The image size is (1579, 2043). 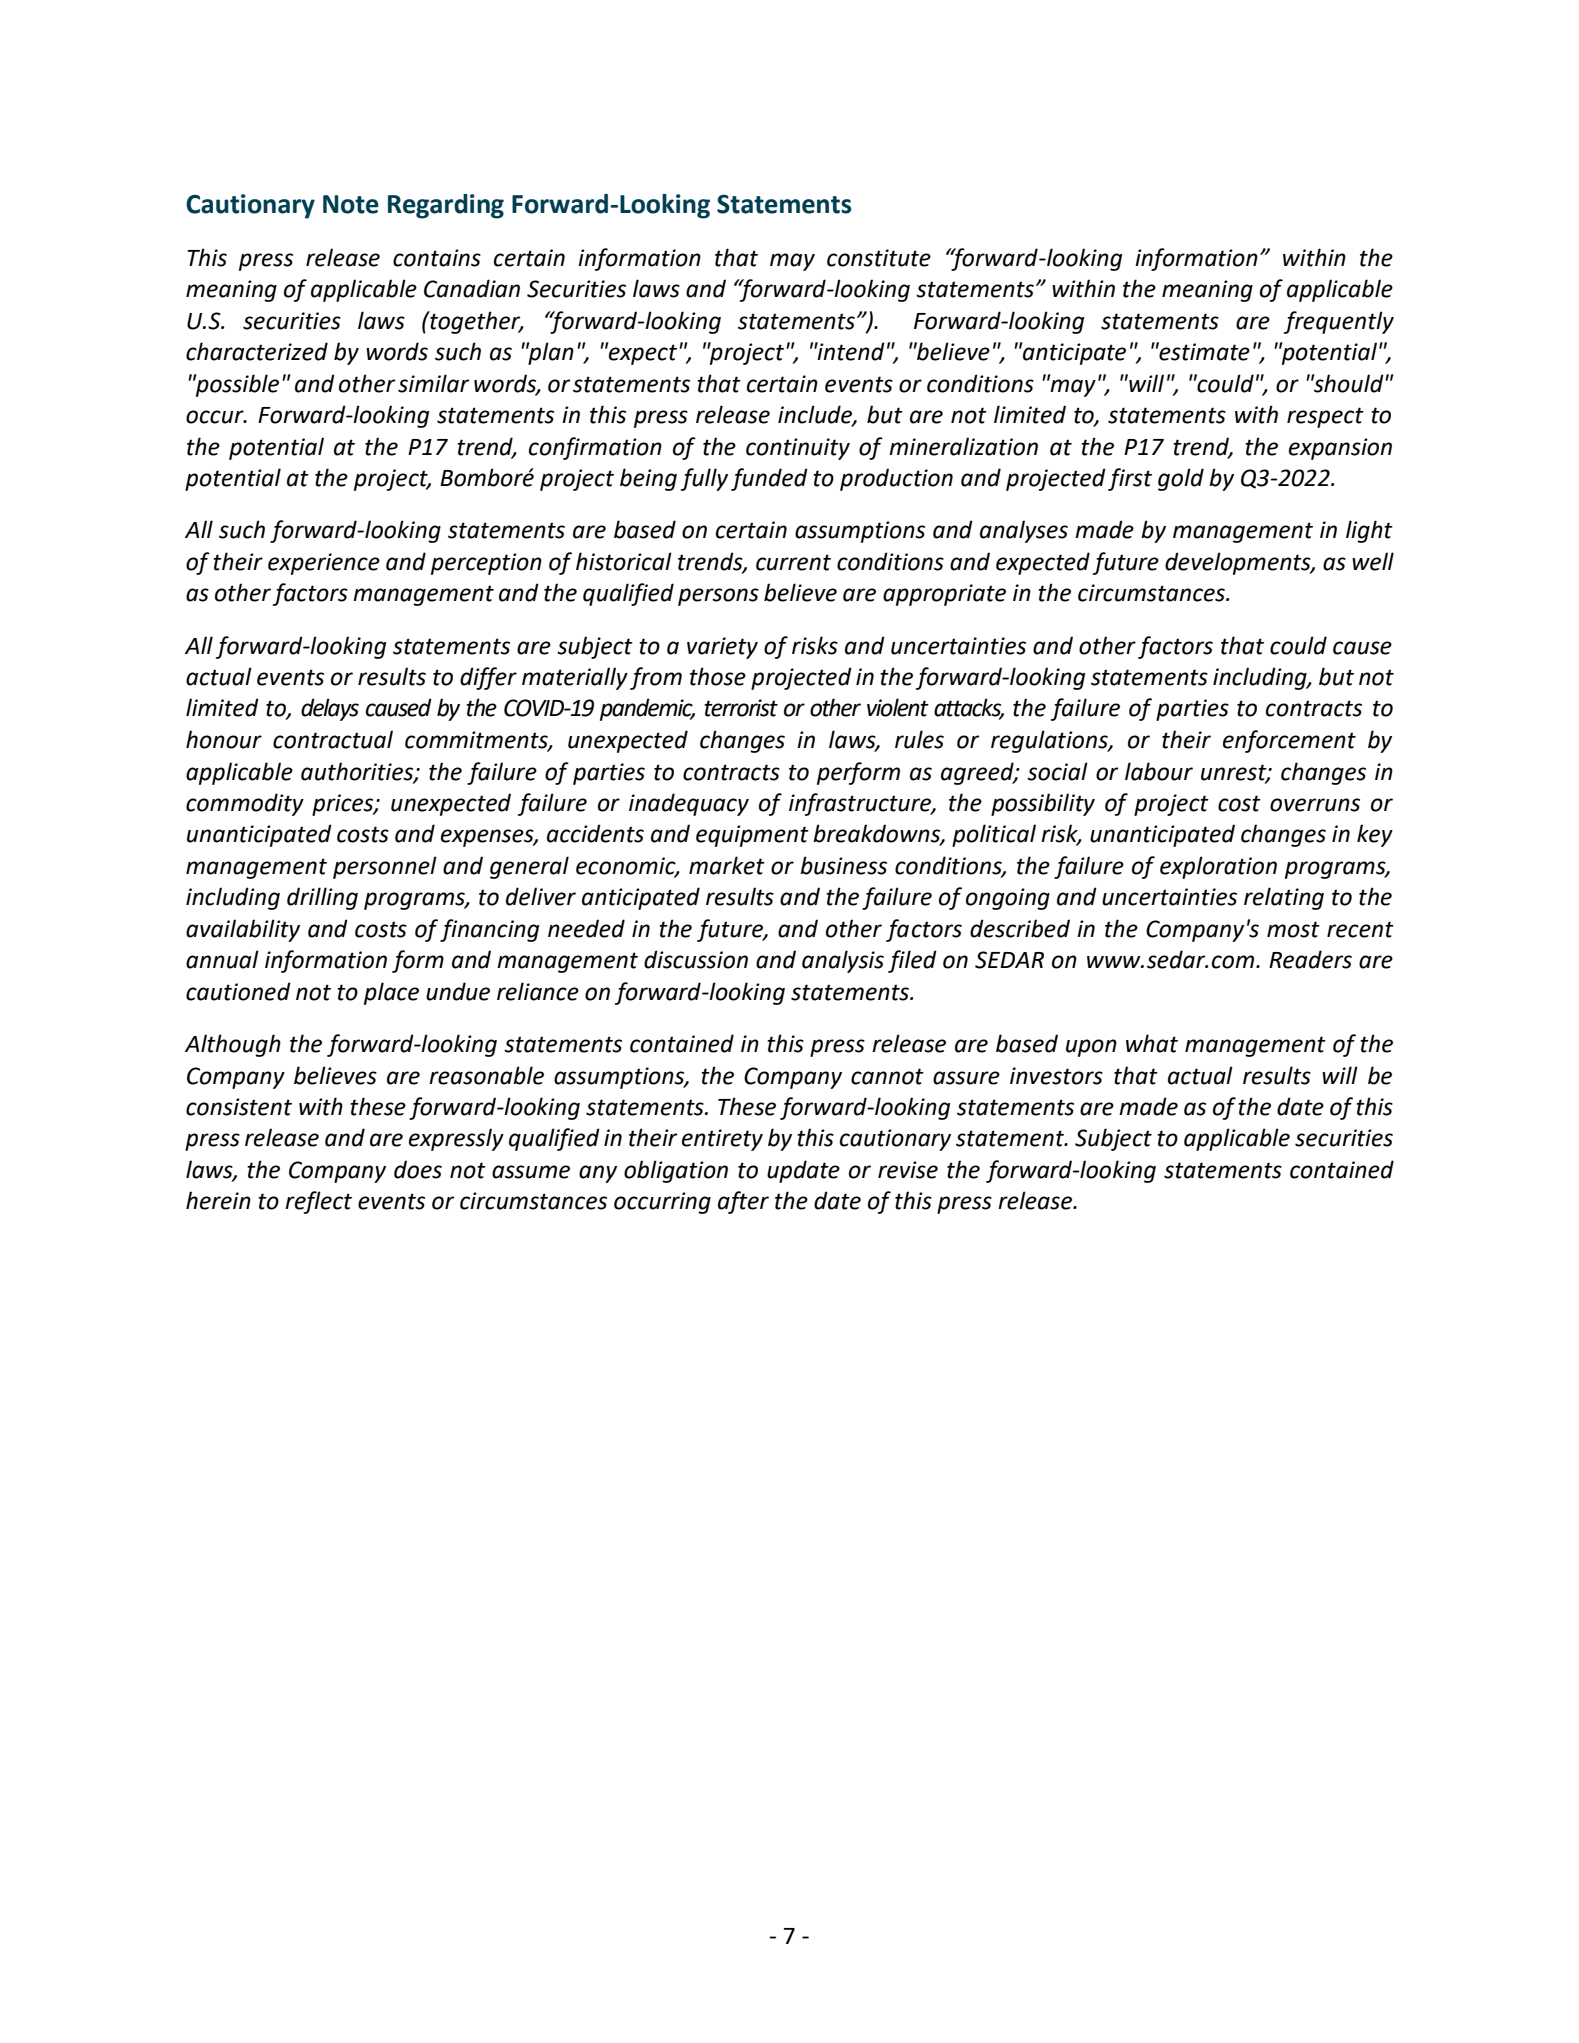 I want to click on current, so click(x=793, y=562).
